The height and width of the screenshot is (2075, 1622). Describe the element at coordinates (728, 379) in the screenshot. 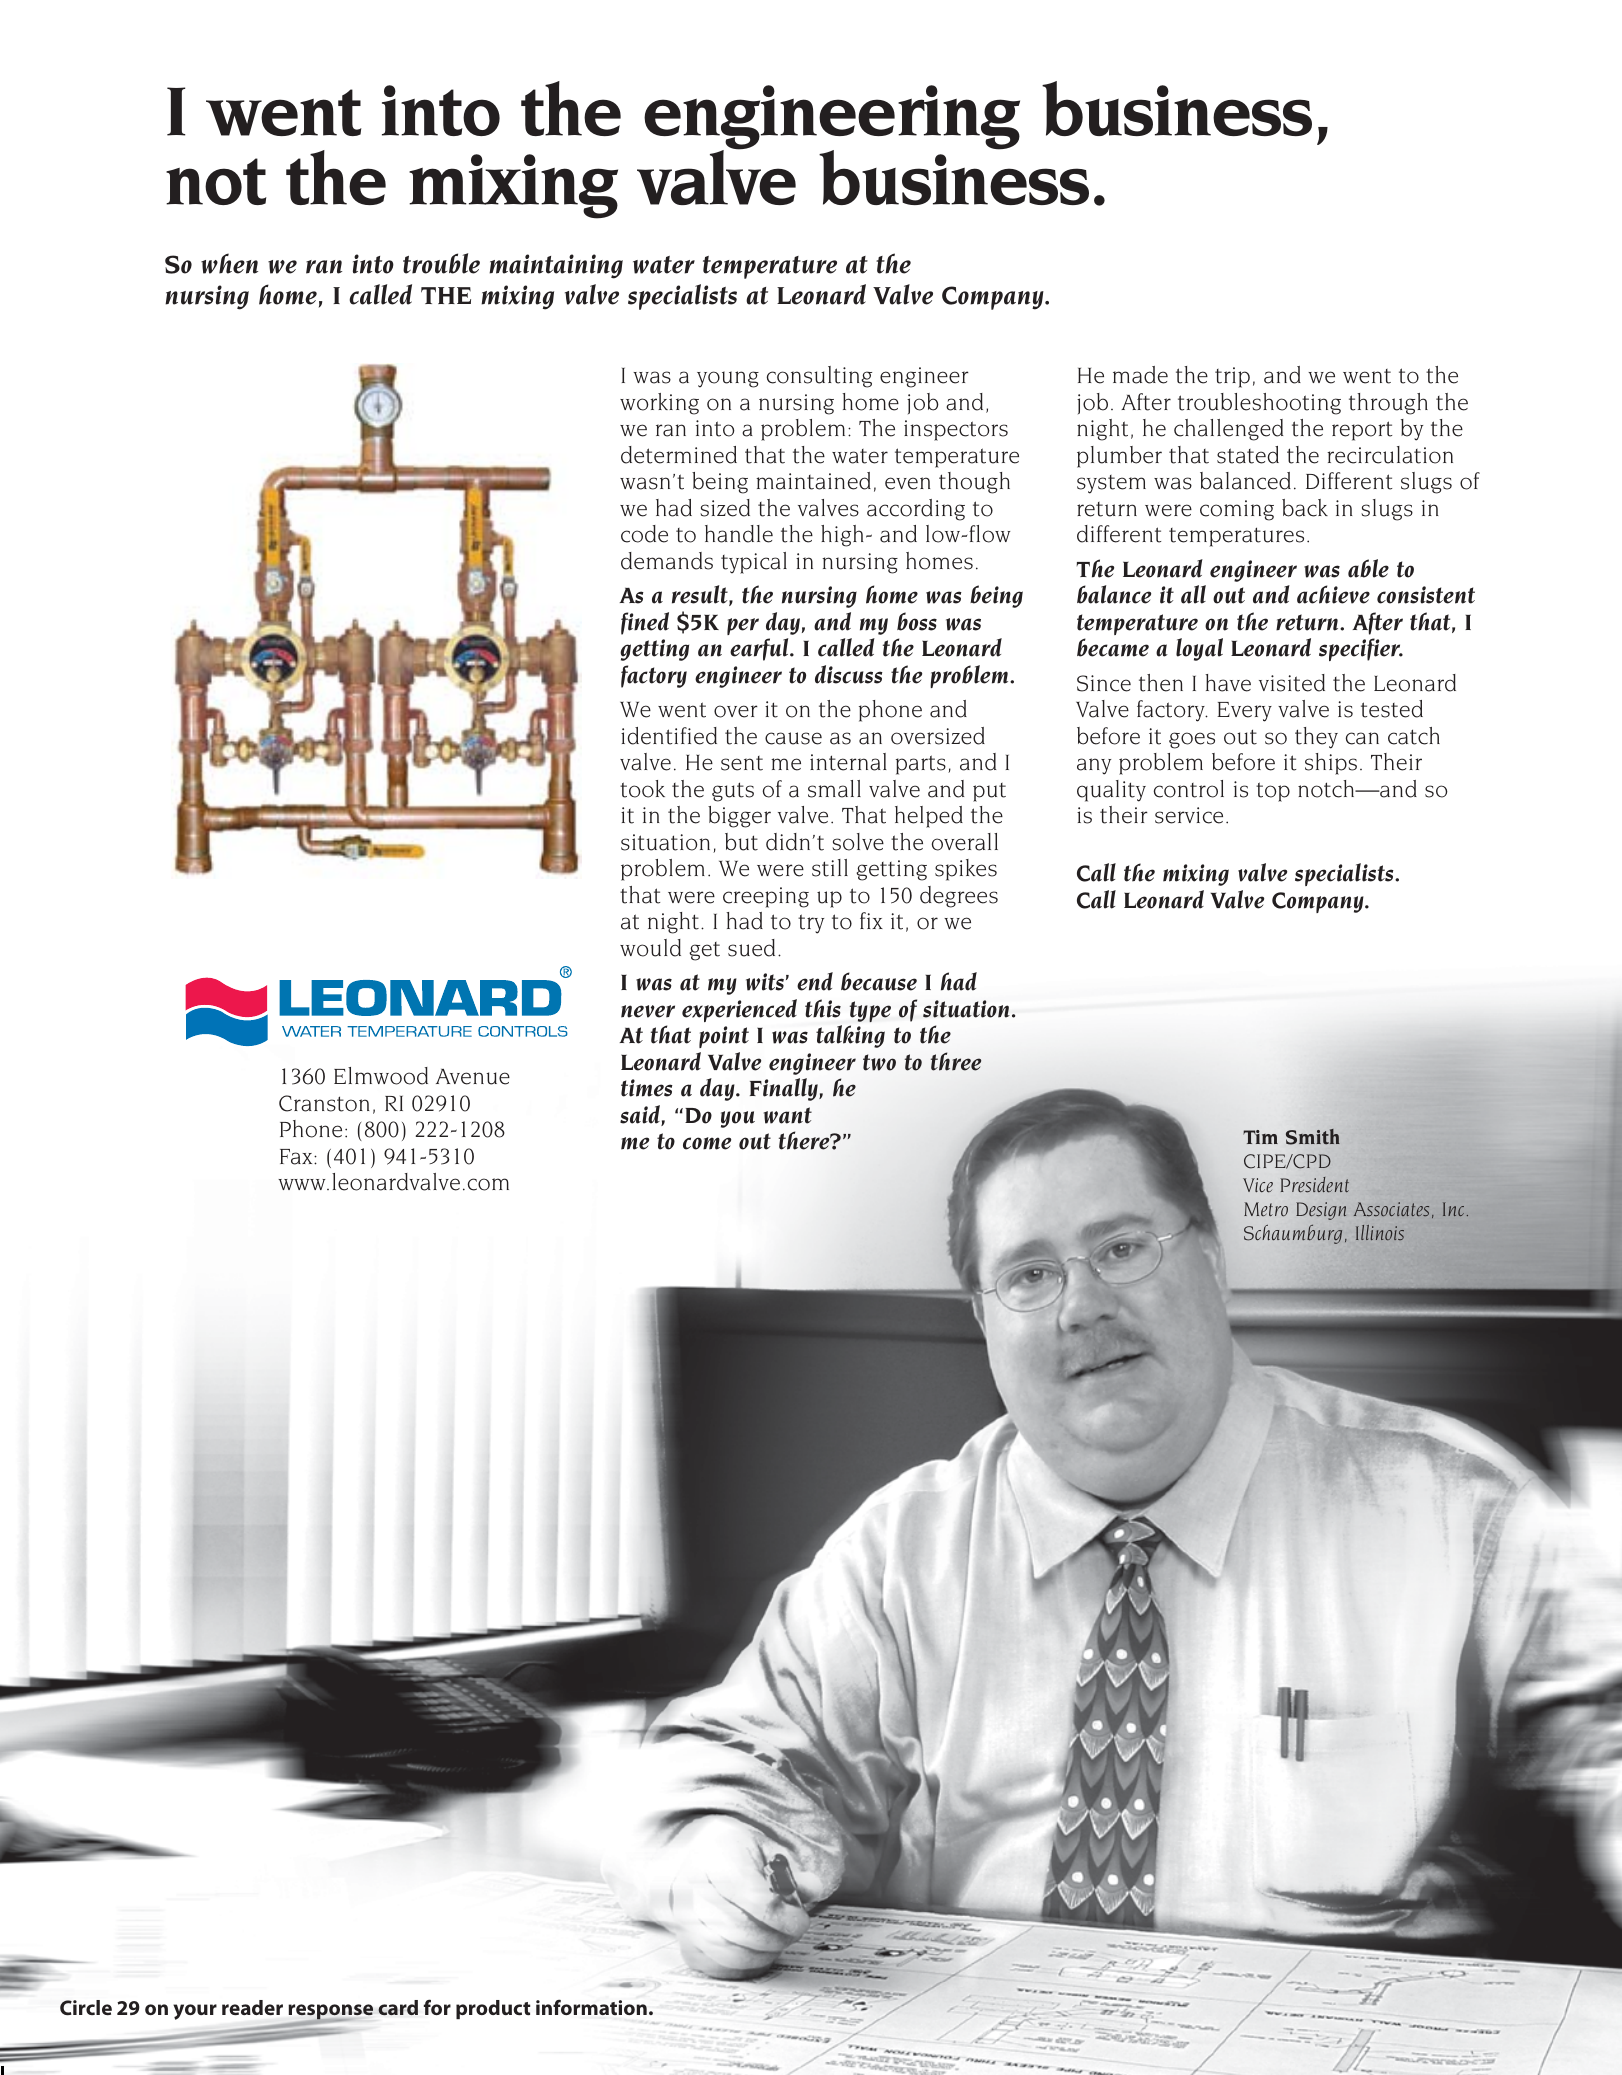

I see `young` at that location.
